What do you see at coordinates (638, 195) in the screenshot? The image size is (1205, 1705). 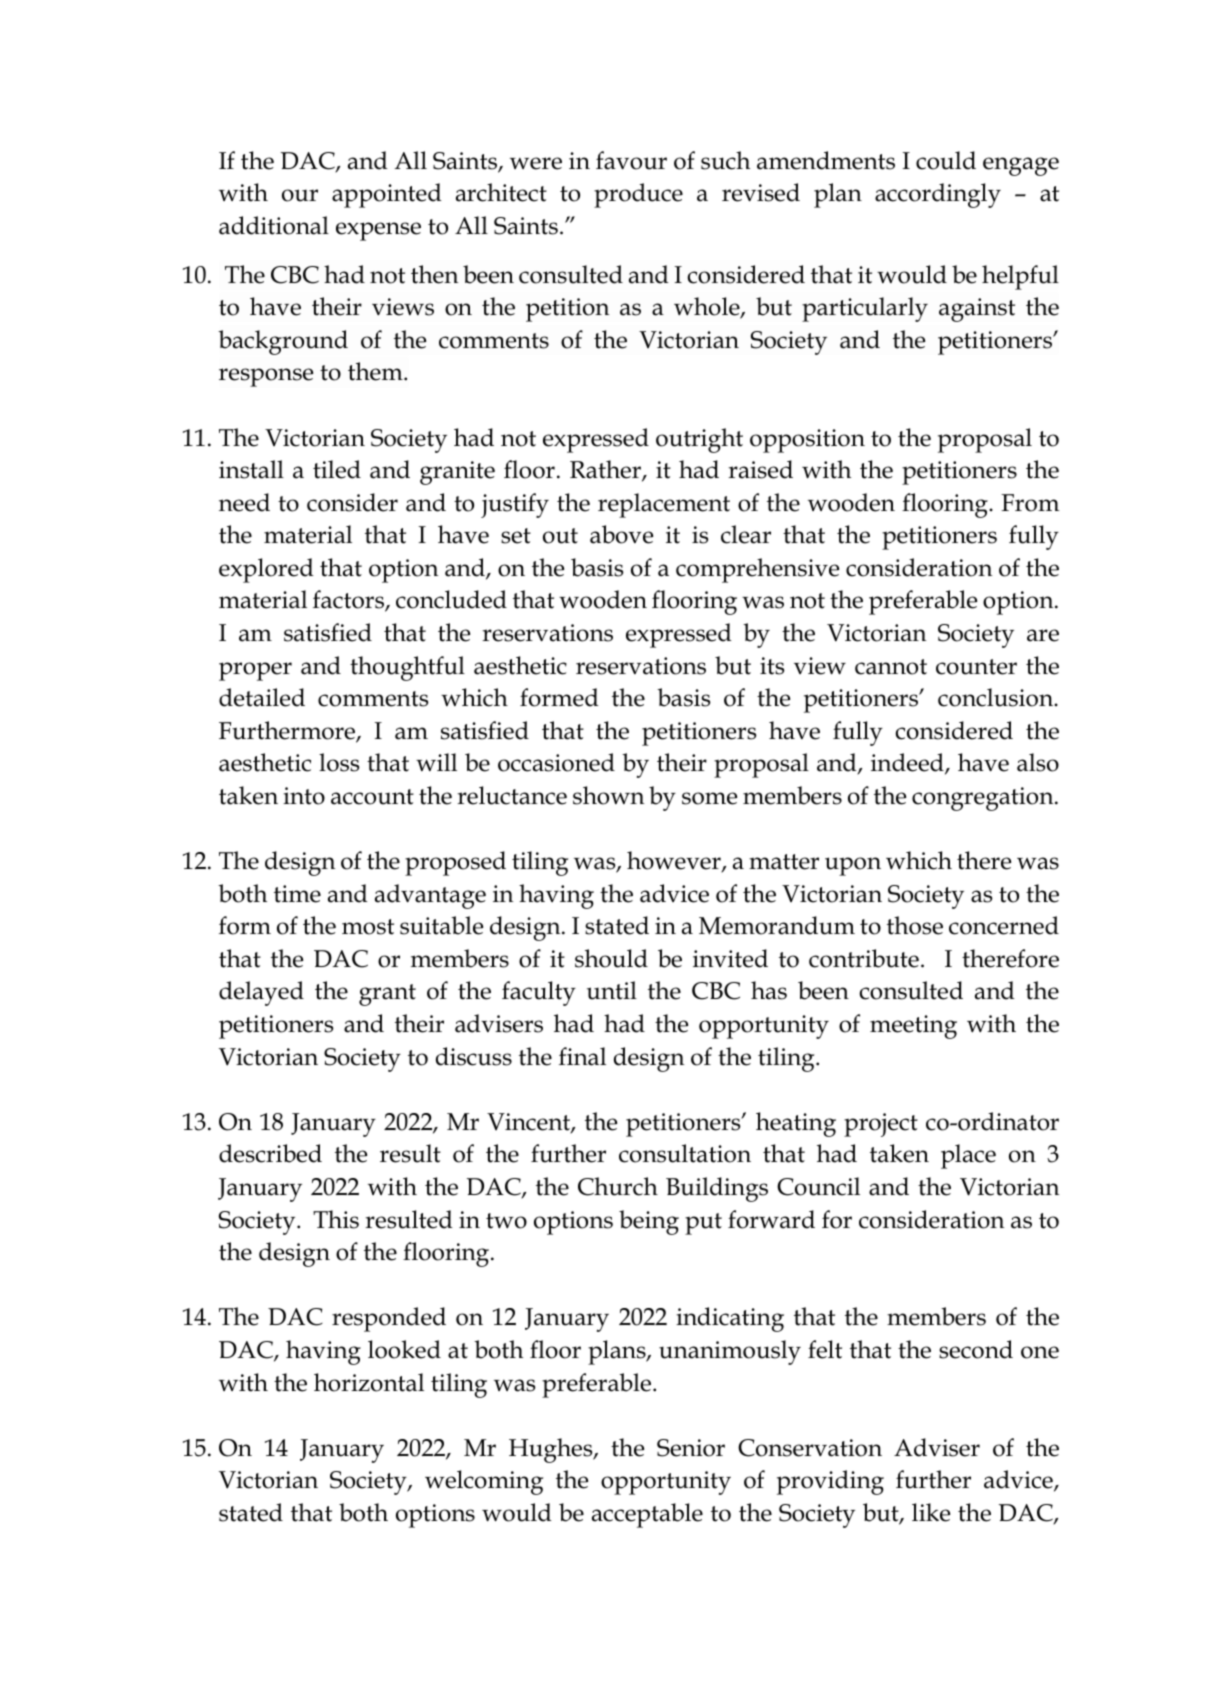 I see `produce` at bounding box center [638, 195].
